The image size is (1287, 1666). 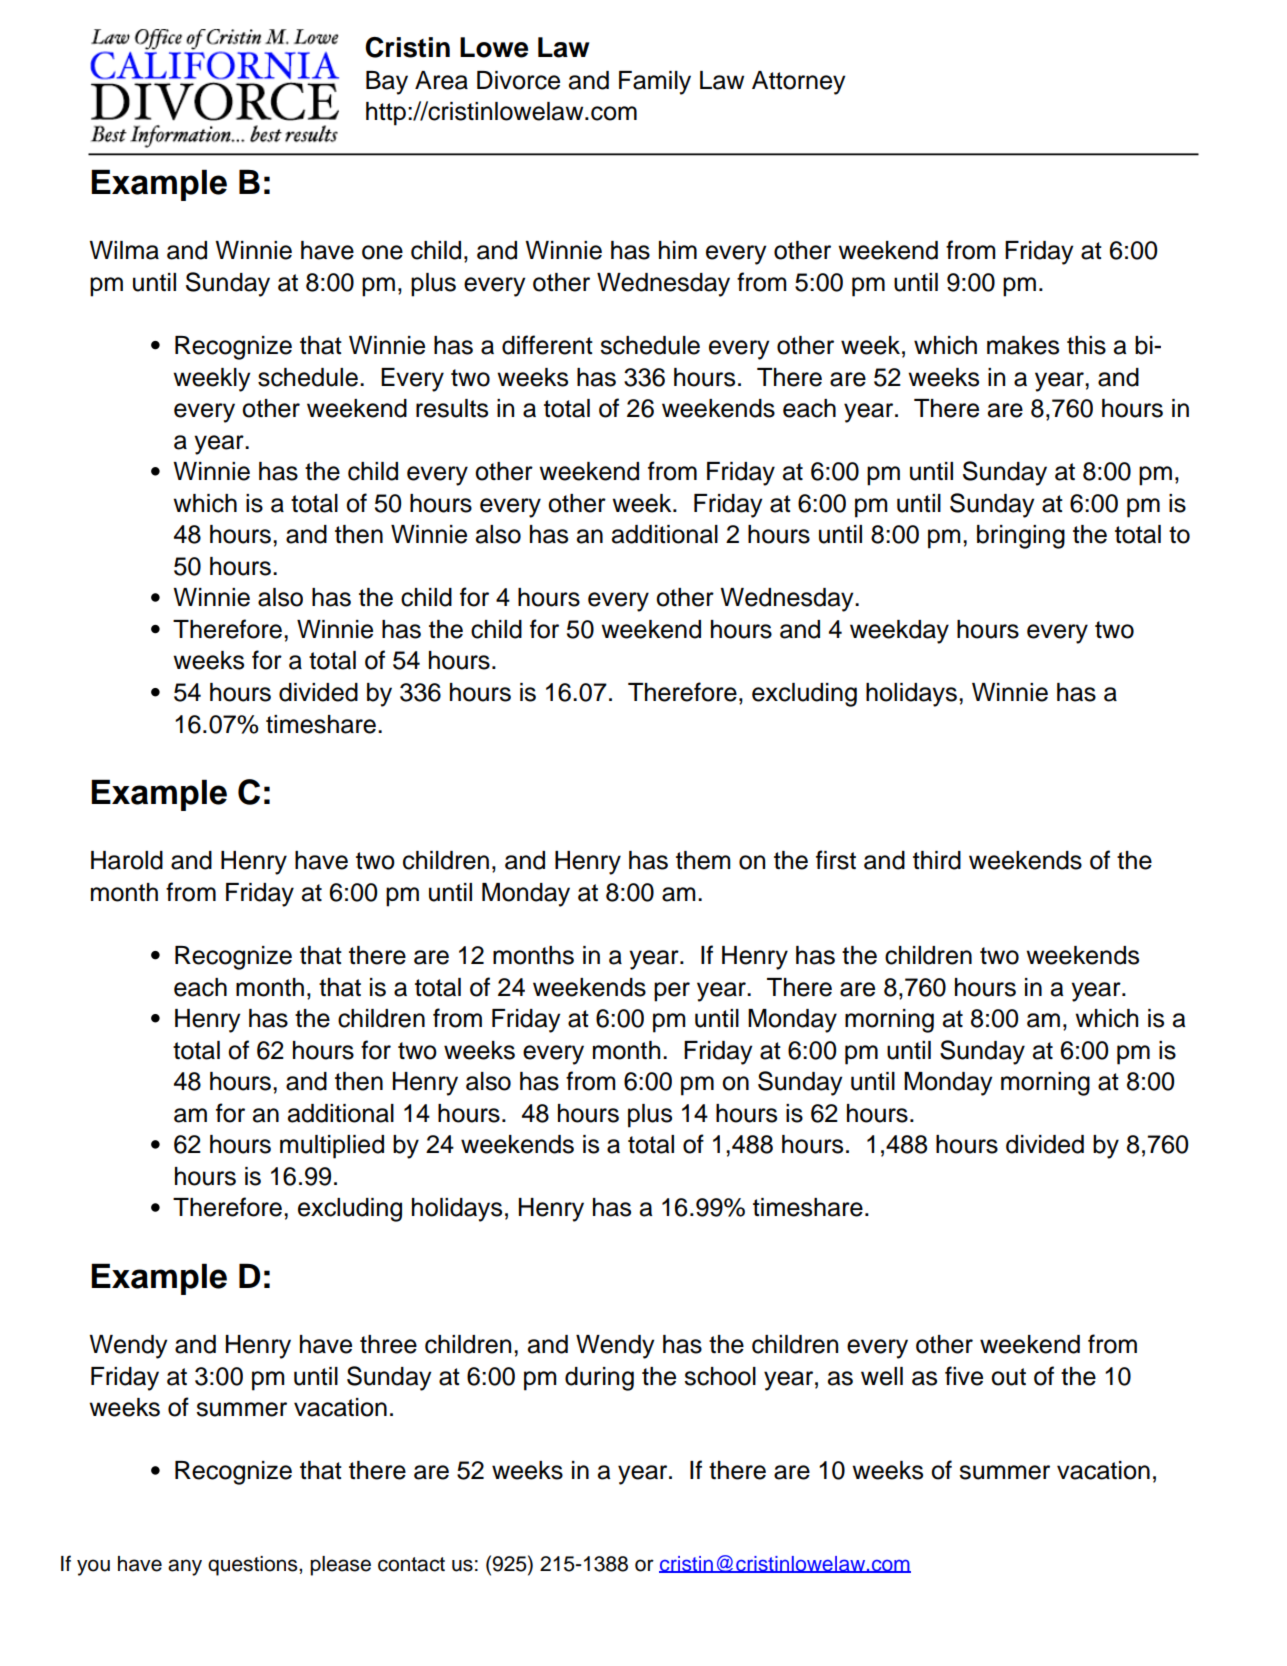 I want to click on Bay, so click(x=387, y=83).
